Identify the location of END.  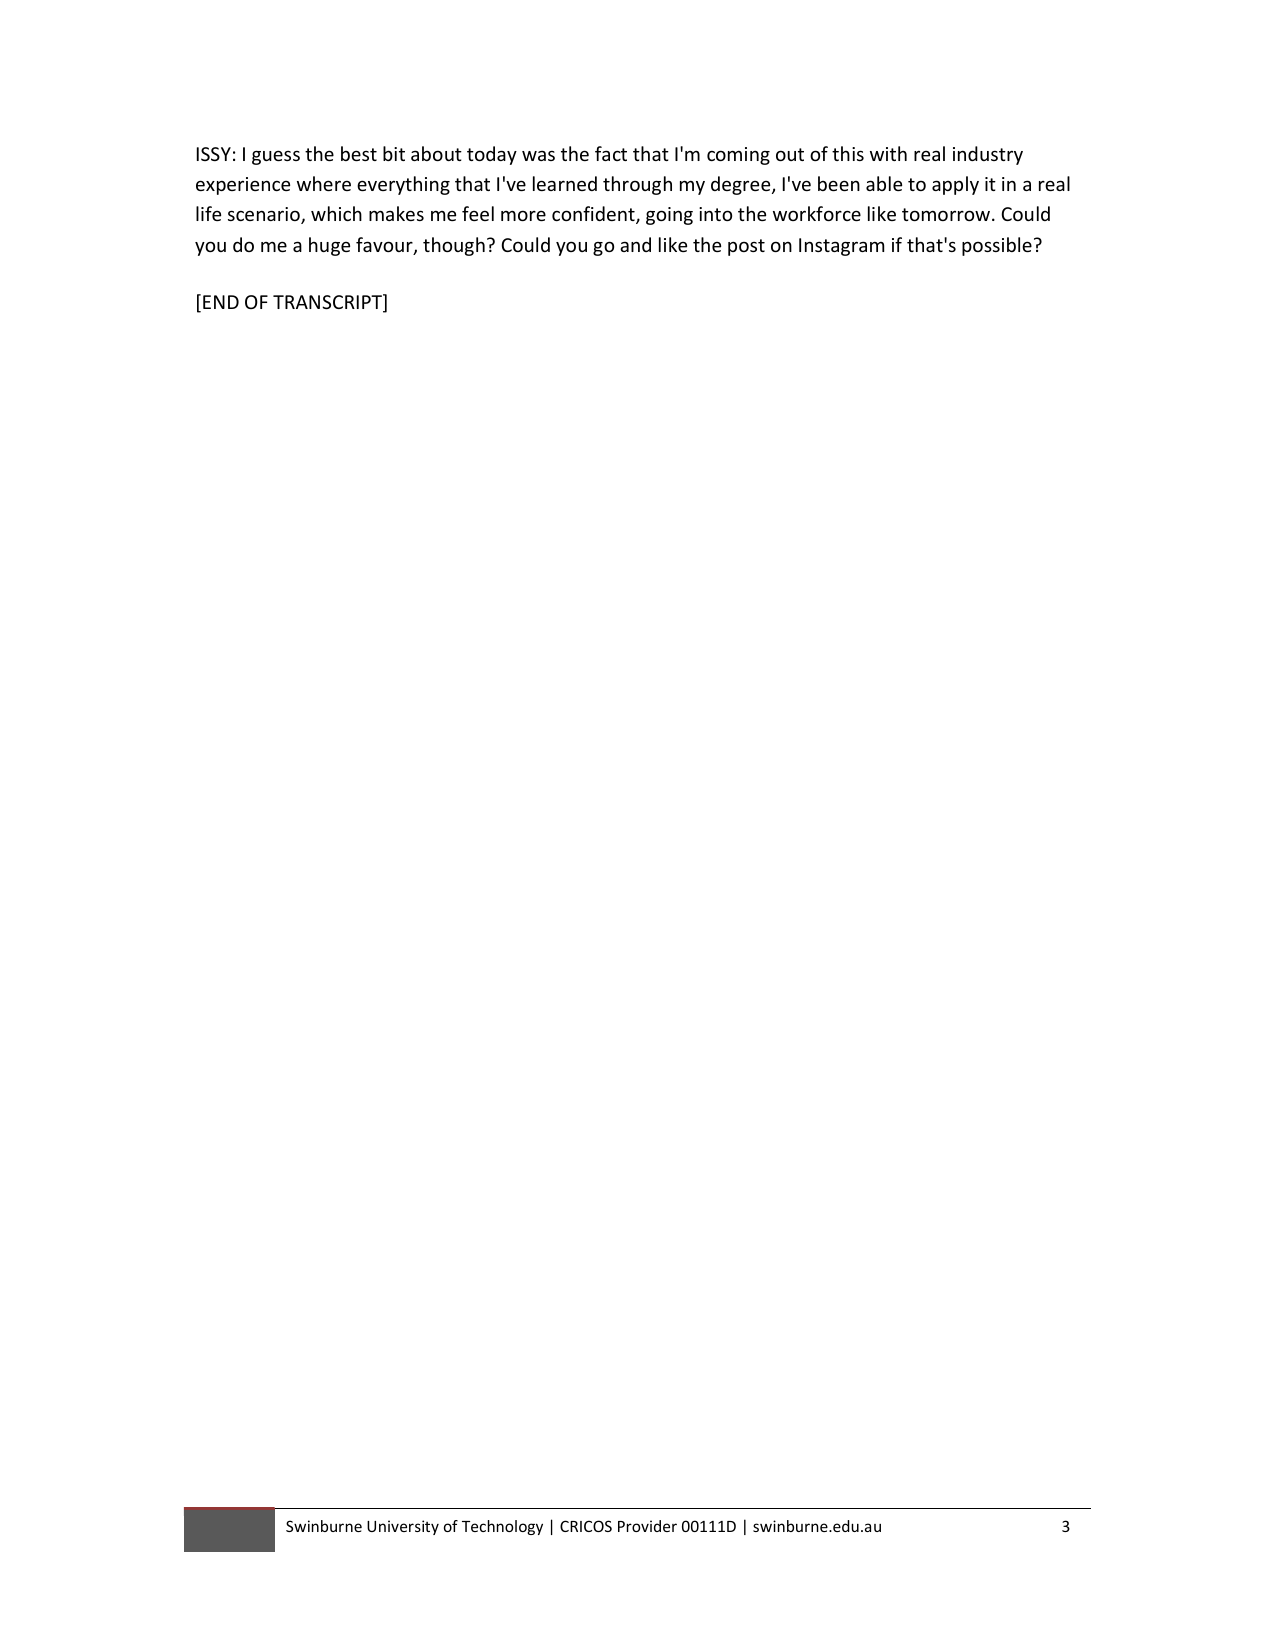
(221, 302).
